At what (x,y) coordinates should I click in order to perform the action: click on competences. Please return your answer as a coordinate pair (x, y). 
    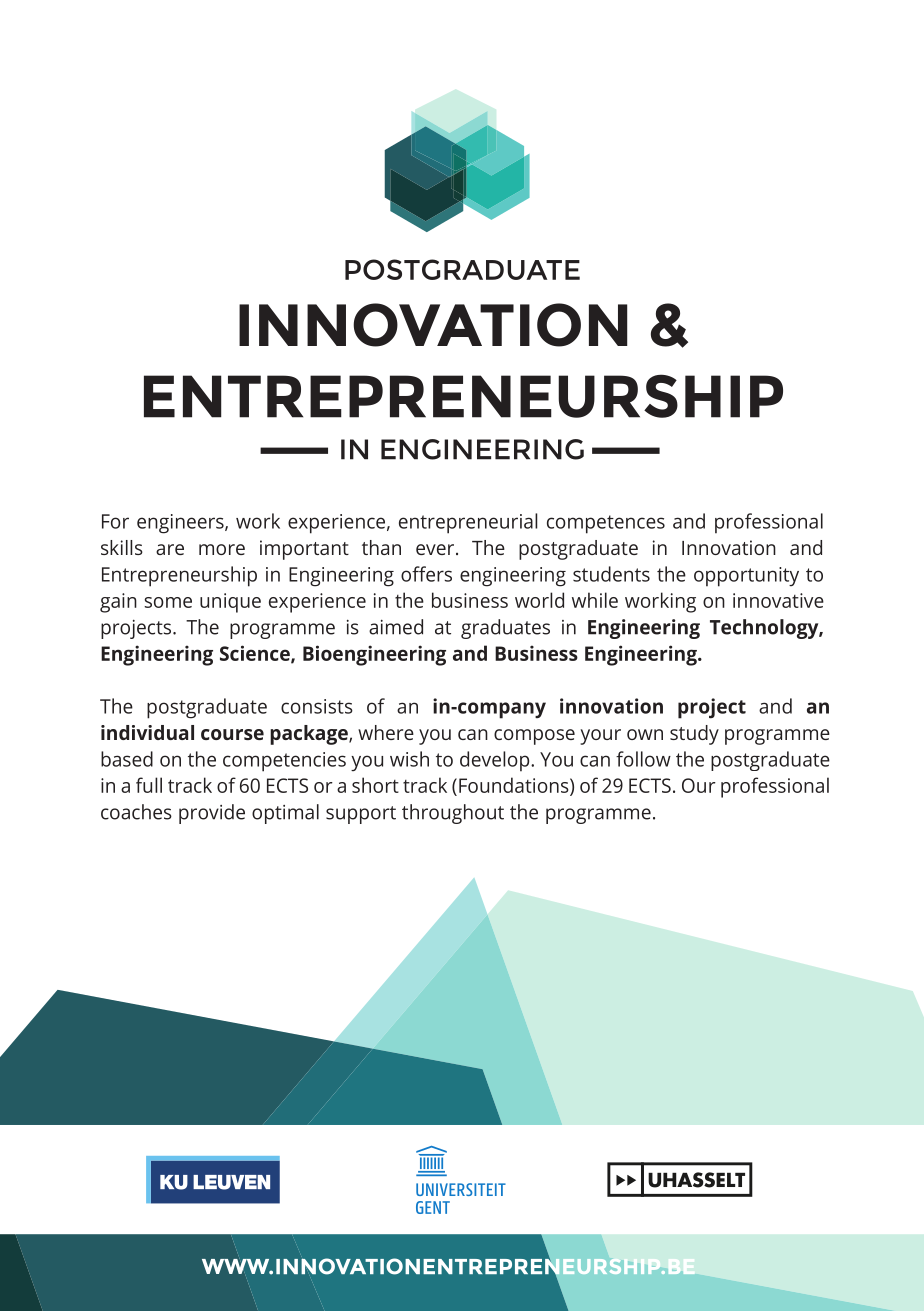
    Looking at the image, I should click on (606, 524).
